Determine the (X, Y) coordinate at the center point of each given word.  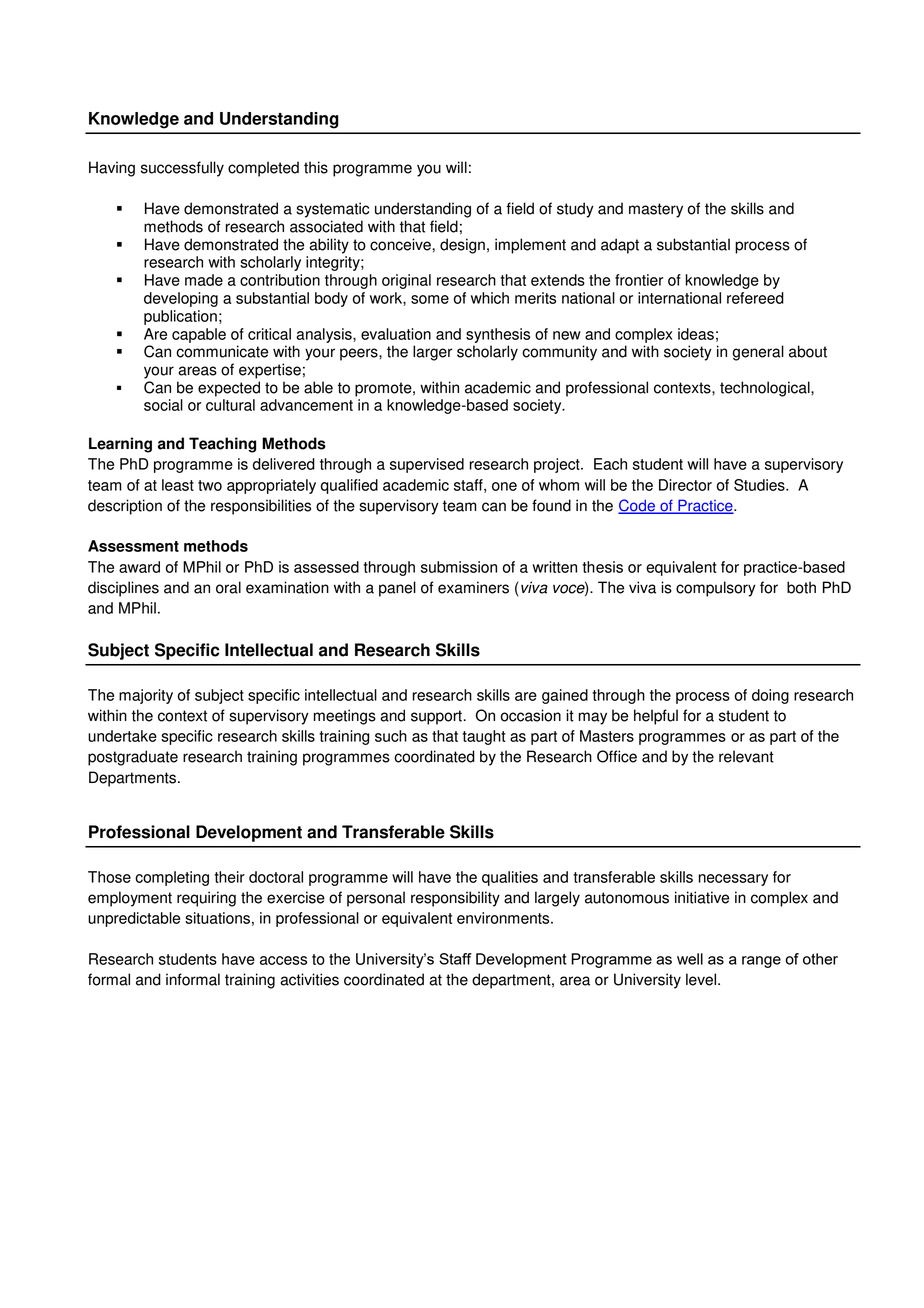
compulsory (716, 589)
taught (484, 737)
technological (766, 389)
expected (229, 389)
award (139, 567)
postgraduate (133, 758)
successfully (182, 169)
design (462, 246)
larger (432, 353)
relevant (746, 756)
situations (217, 918)
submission (459, 567)
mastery (656, 210)
